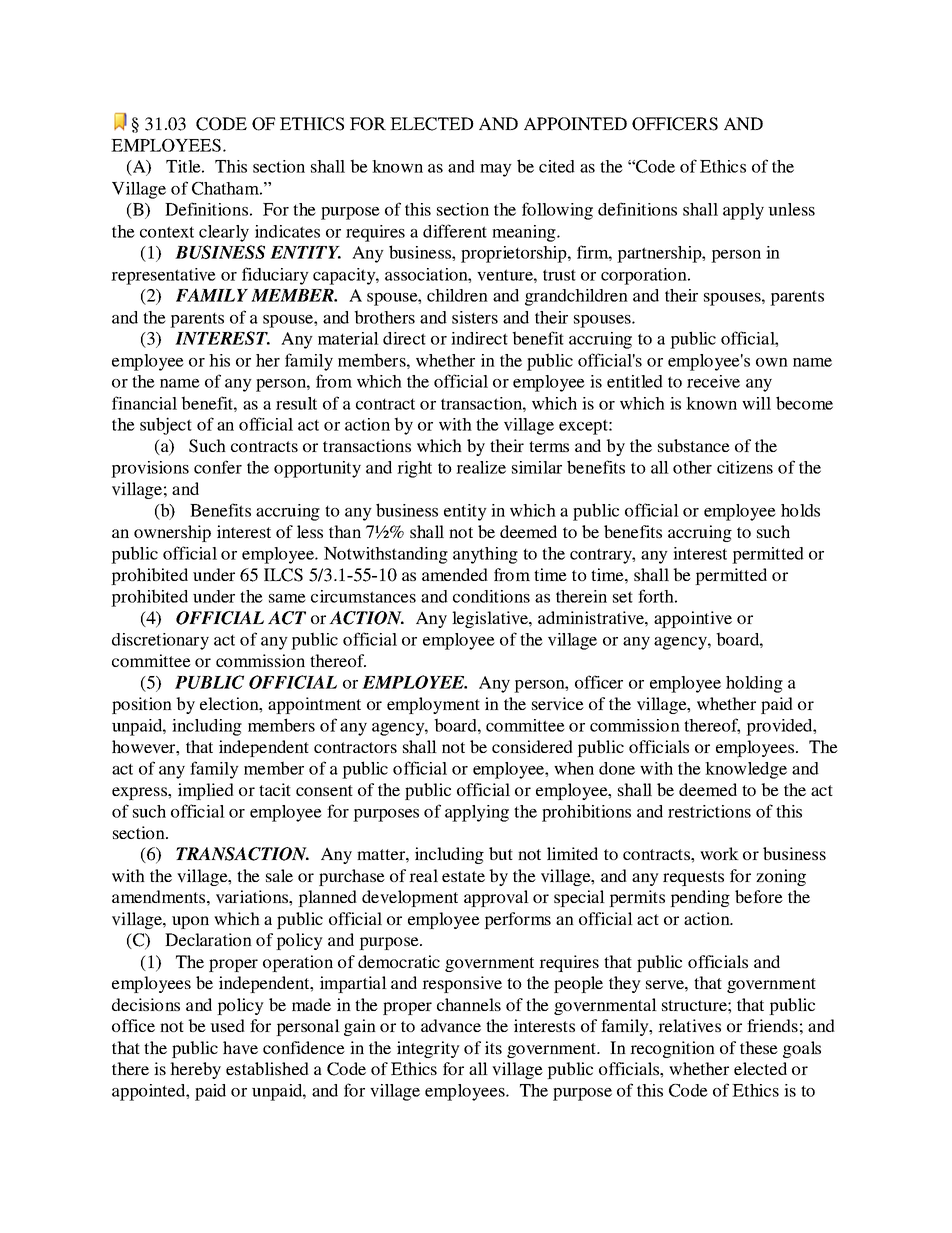  Describe the element at coordinates (496, 170) in the screenshot. I see `may` at that location.
